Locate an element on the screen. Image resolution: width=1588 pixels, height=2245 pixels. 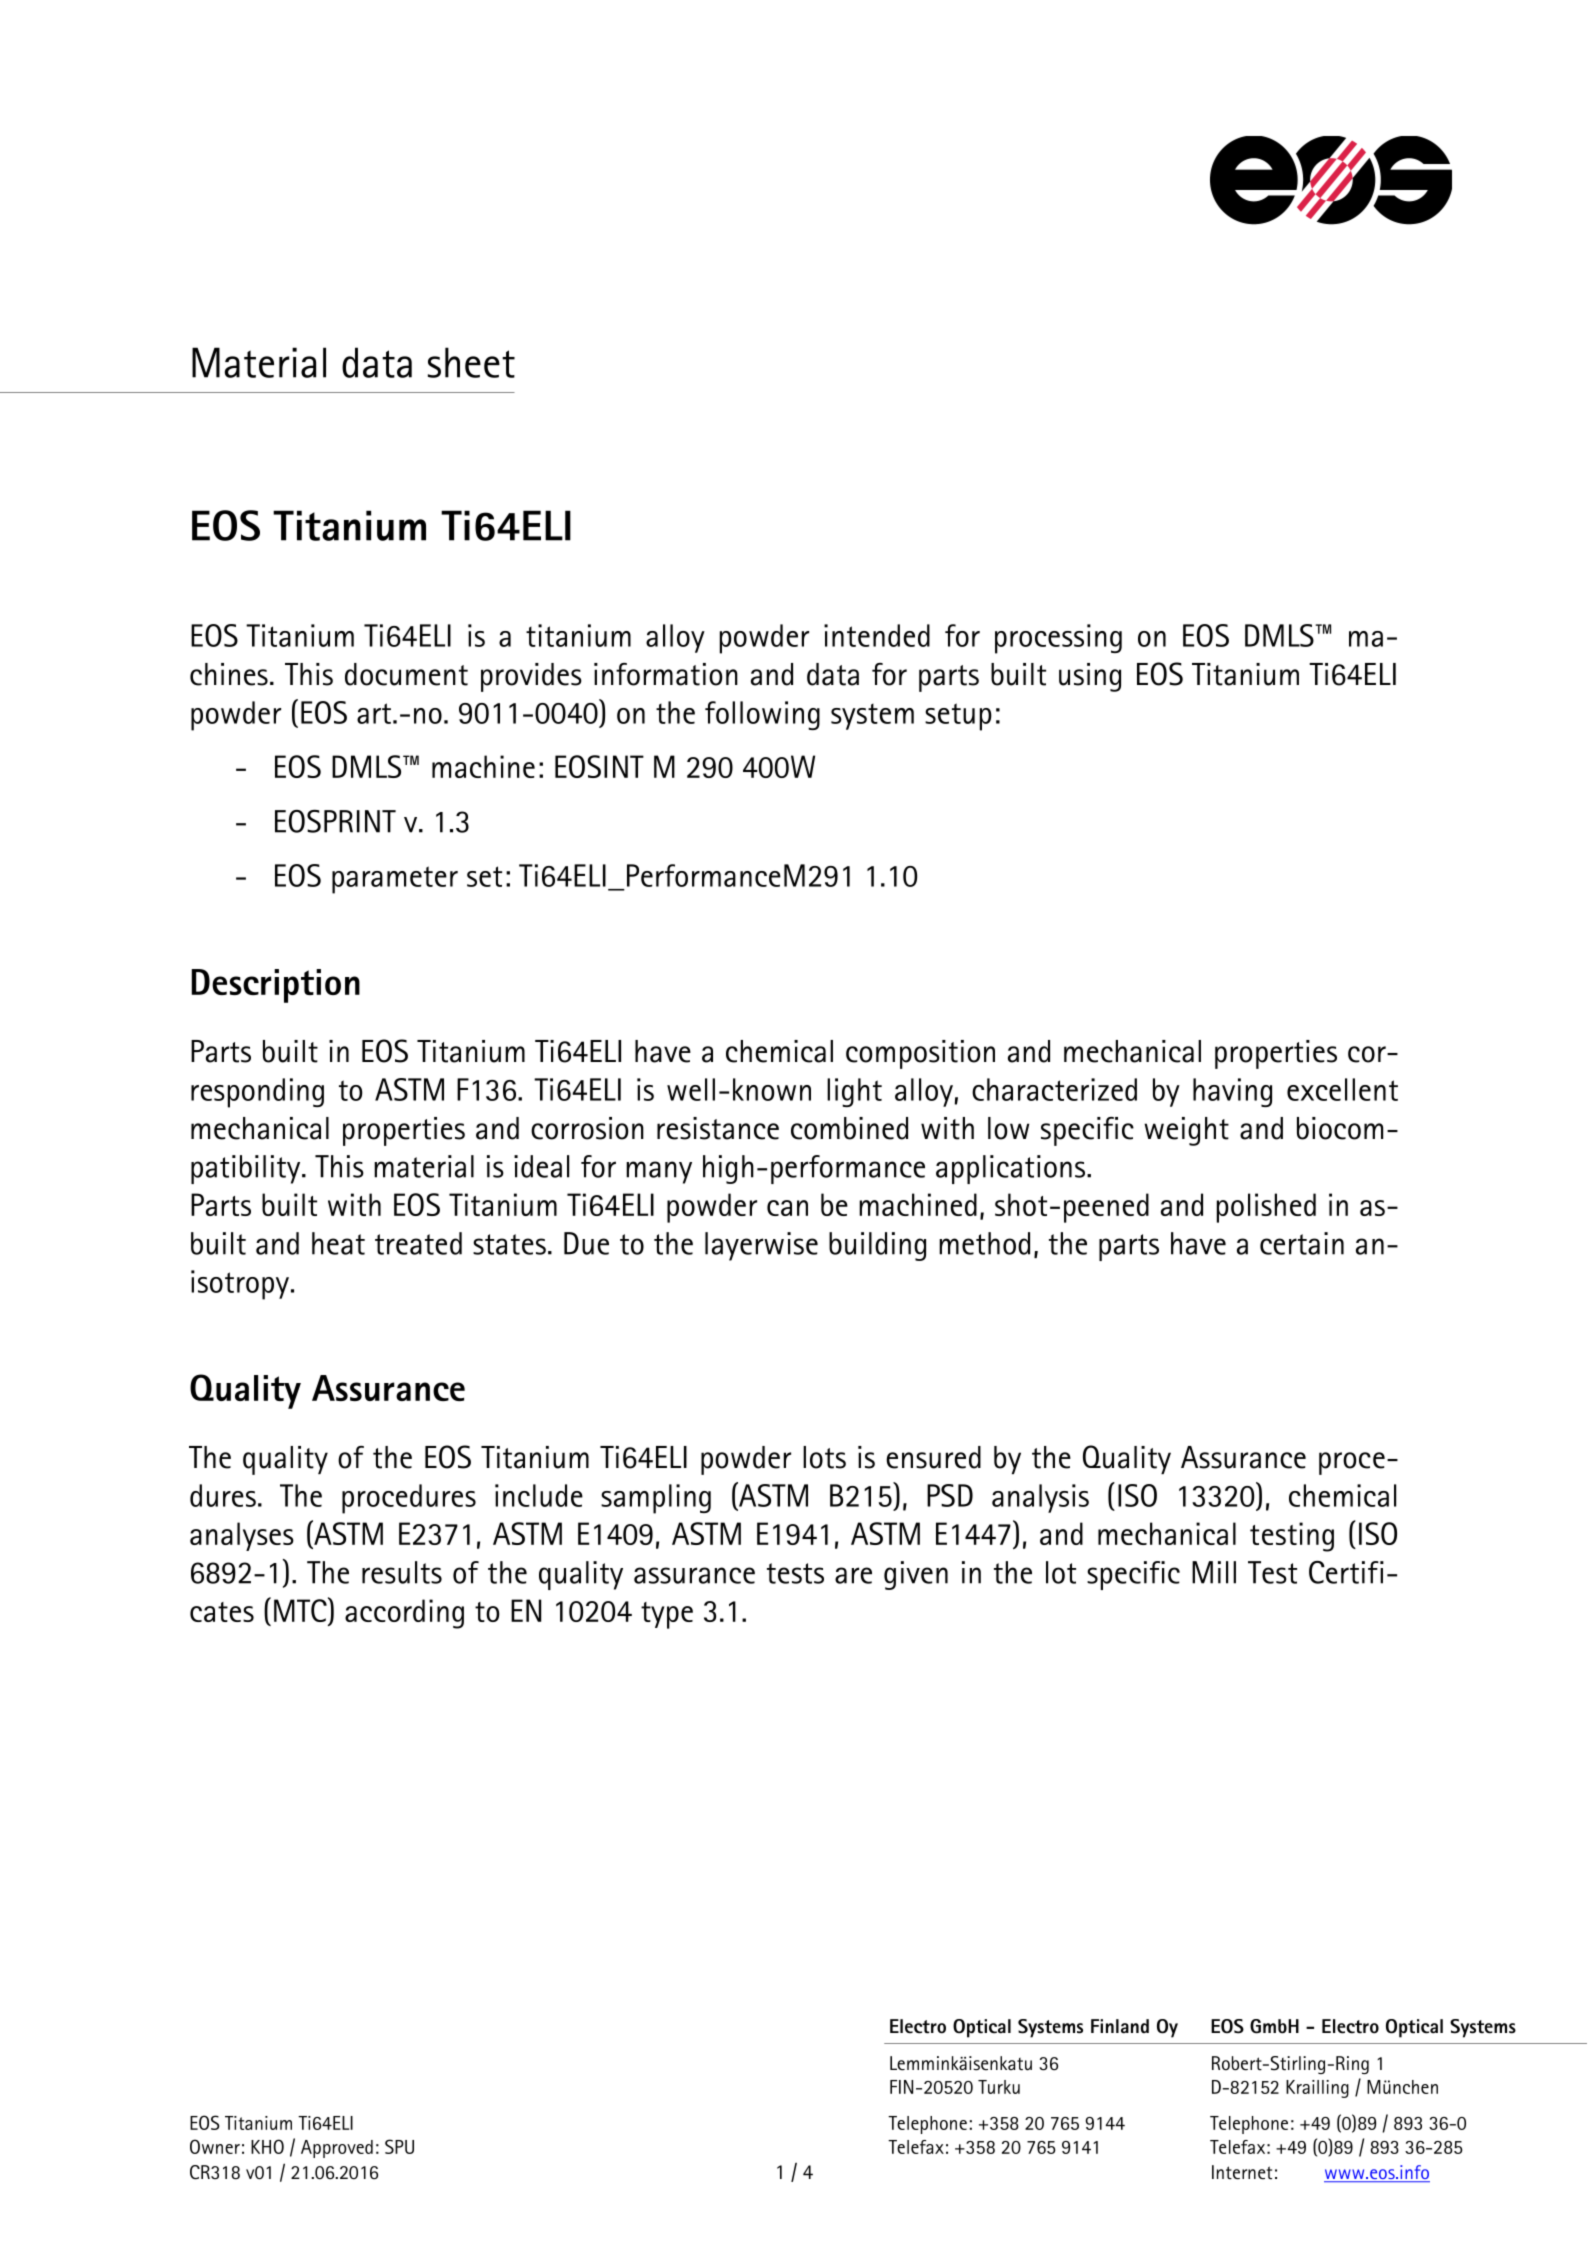
sheet is located at coordinates (471, 362).
